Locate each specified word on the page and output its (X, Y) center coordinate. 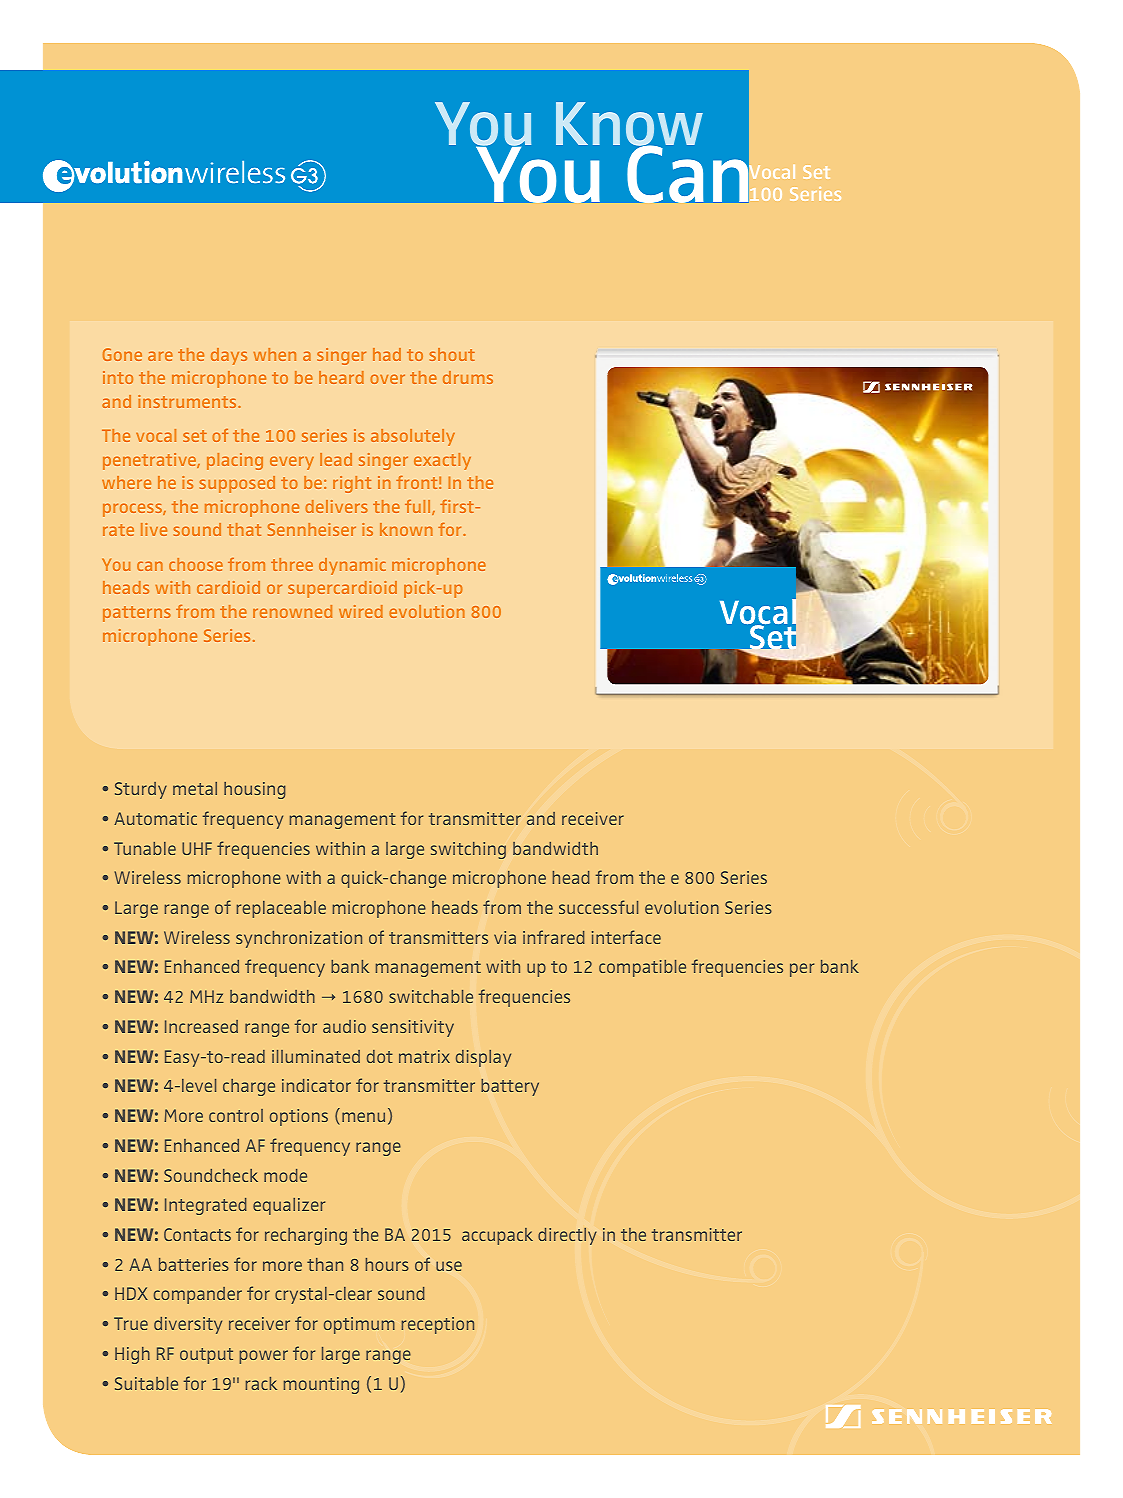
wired (361, 611)
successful (598, 907)
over (387, 379)
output (206, 1356)
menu (363, 1117)
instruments (188, 401)
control (236, 1115)
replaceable (281, 909)
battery (510, 1087)
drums (468, 377)
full (419, 507)
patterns (137, 614)
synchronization (299, 939)
